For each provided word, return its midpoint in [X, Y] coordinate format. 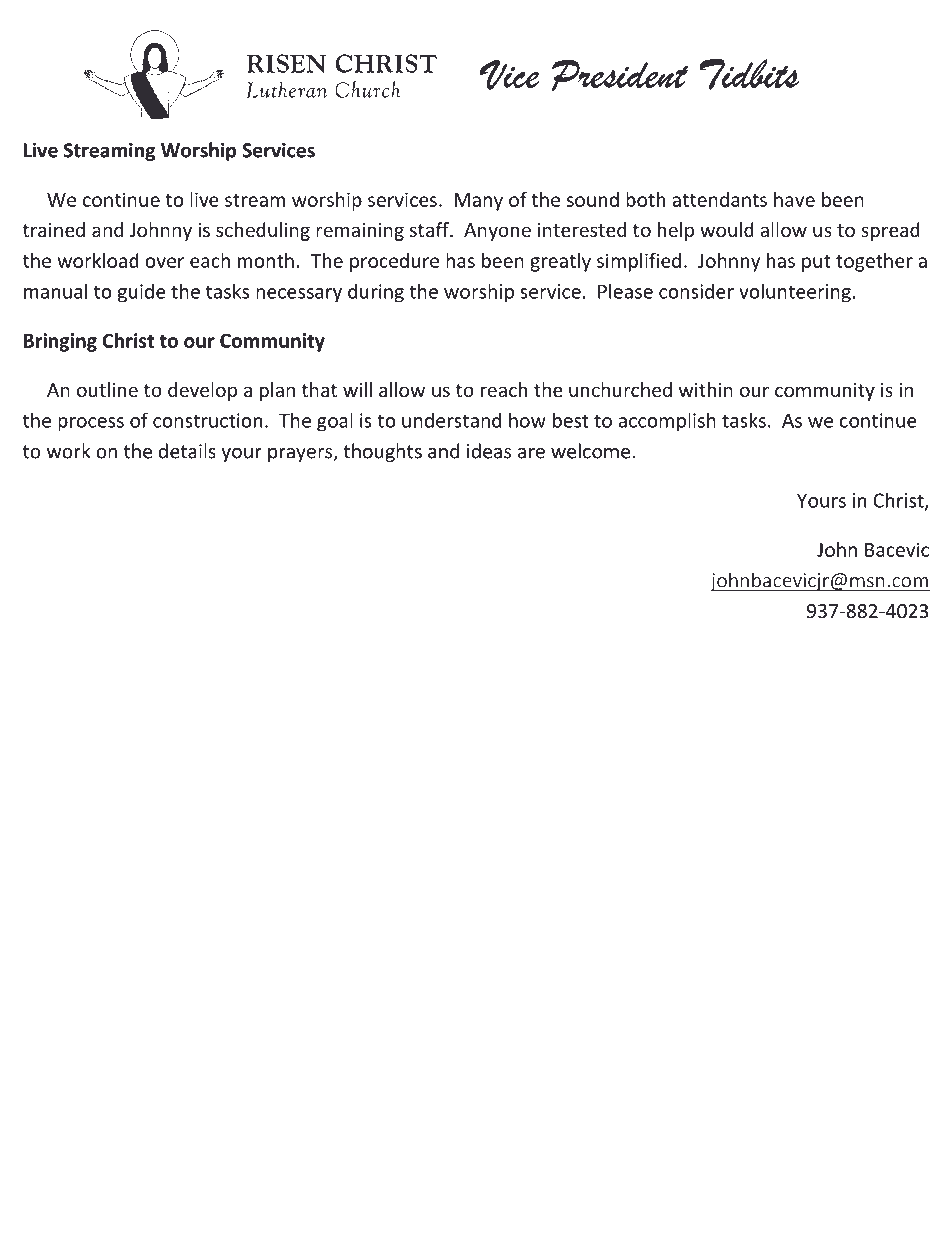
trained [54, 229]
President [620, 75]
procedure [394, 262]
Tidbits [749, 74]
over [164, 262]
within [706, 389]
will [357, 389]
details [187, 451]
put [816, 263]
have [794, 199]
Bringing [60, 342]
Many [479, 202]
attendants [719, 199]
